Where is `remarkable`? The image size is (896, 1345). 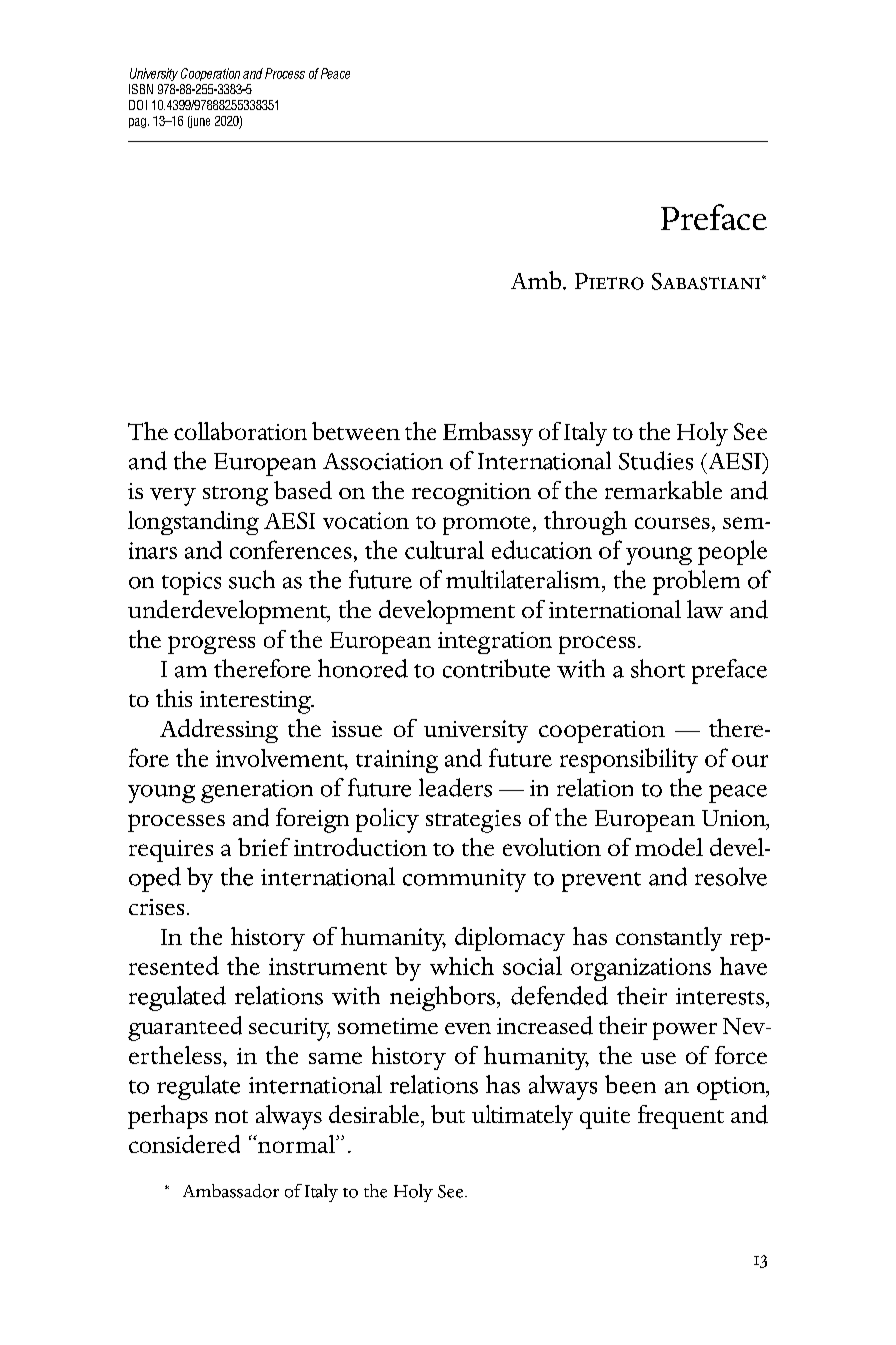
remarkable is located at coordinates (663, 490).
